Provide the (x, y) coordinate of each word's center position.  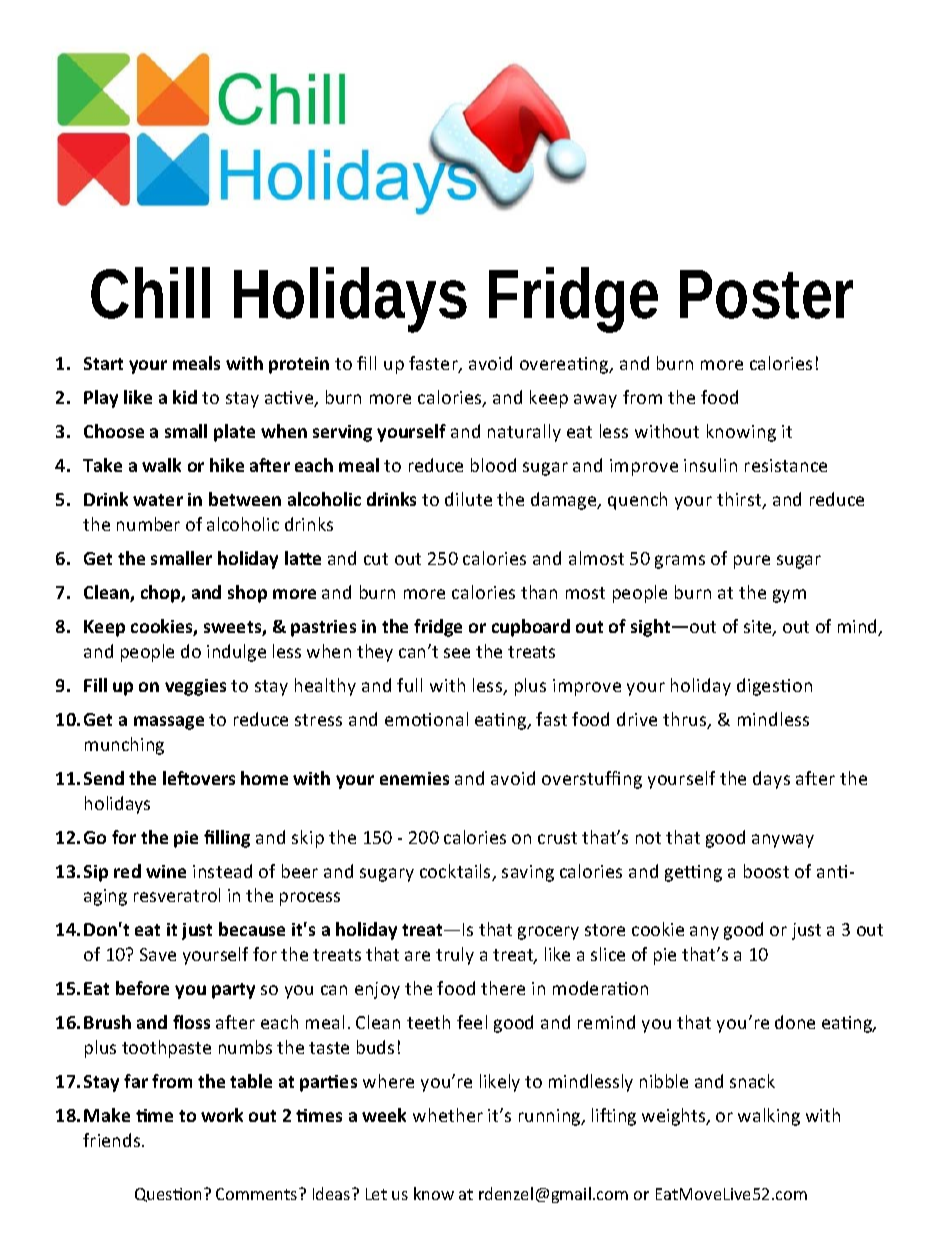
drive (637, 719)
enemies (414, 778)
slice (608, 954)
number (148, 524)
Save (158, 954)
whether (448, 1115)
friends (113, 1140)
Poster (766, 294)
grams (680, 562)
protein (299, 365)
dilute (468, 499)
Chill (150, 293)
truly (455, 956)
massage (169, 723)
